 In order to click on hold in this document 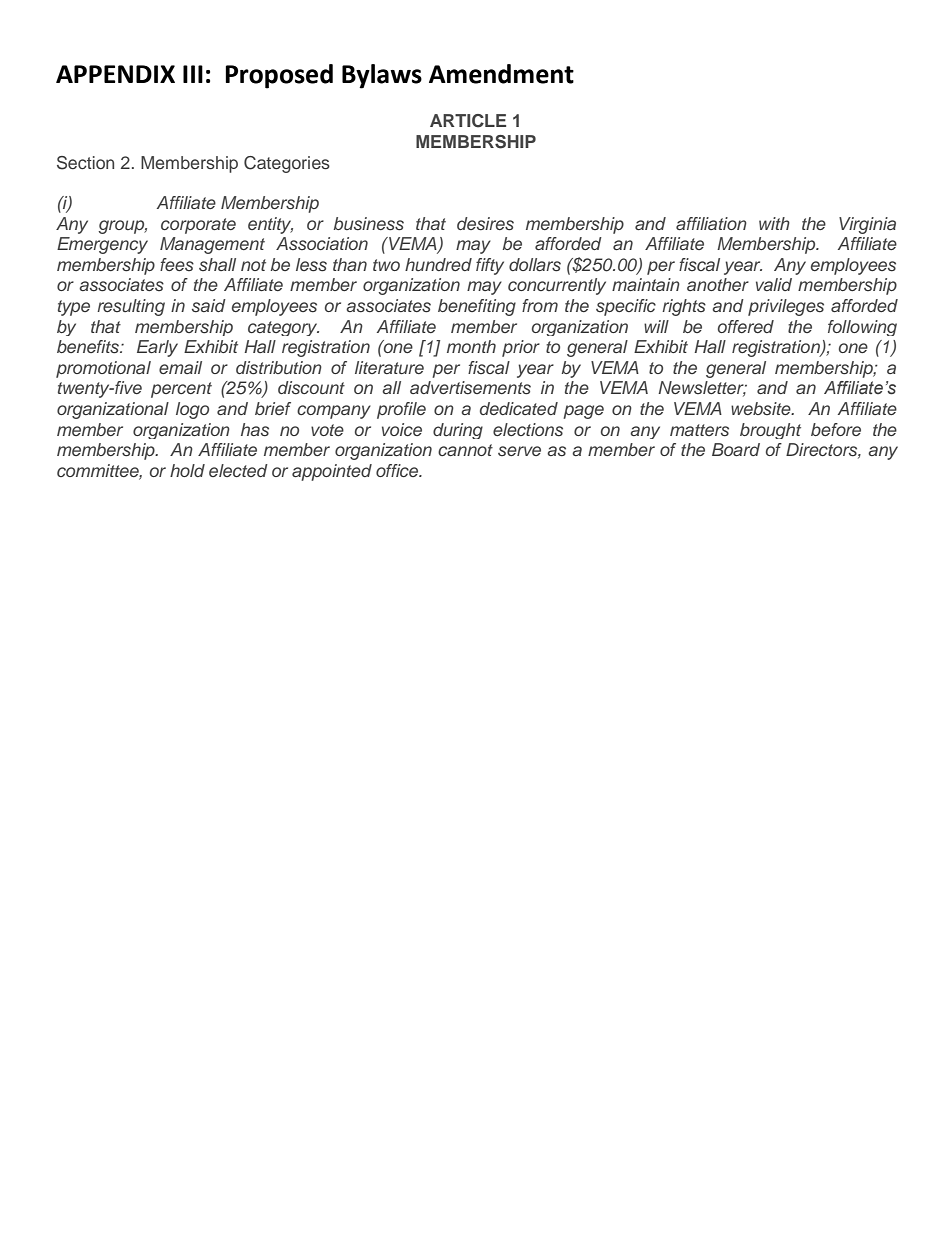, I will do `click(187, 470)`.
